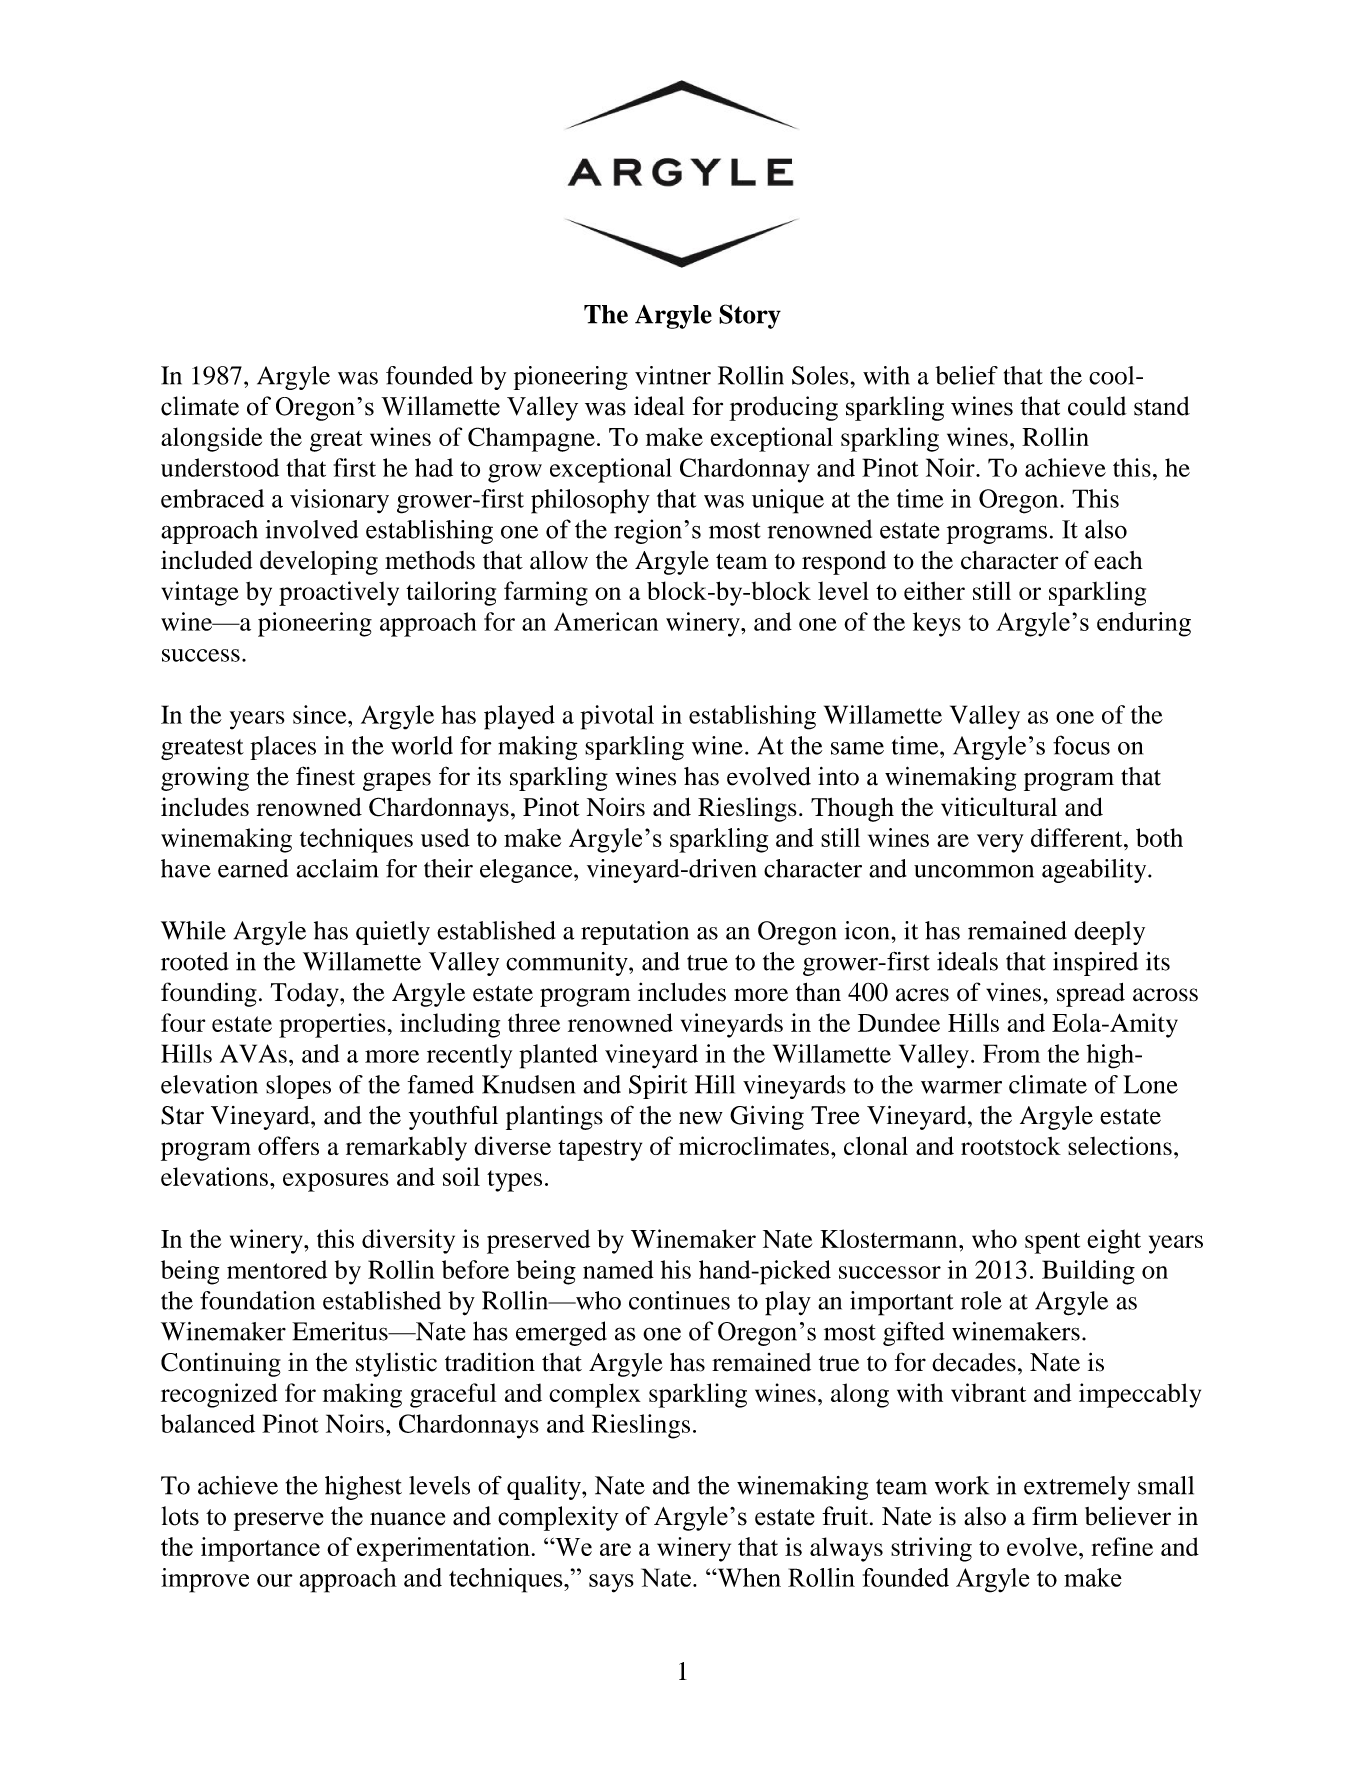 The width and height of the page is (1365, 1767). I want to click on belief, so click(966, 375).
